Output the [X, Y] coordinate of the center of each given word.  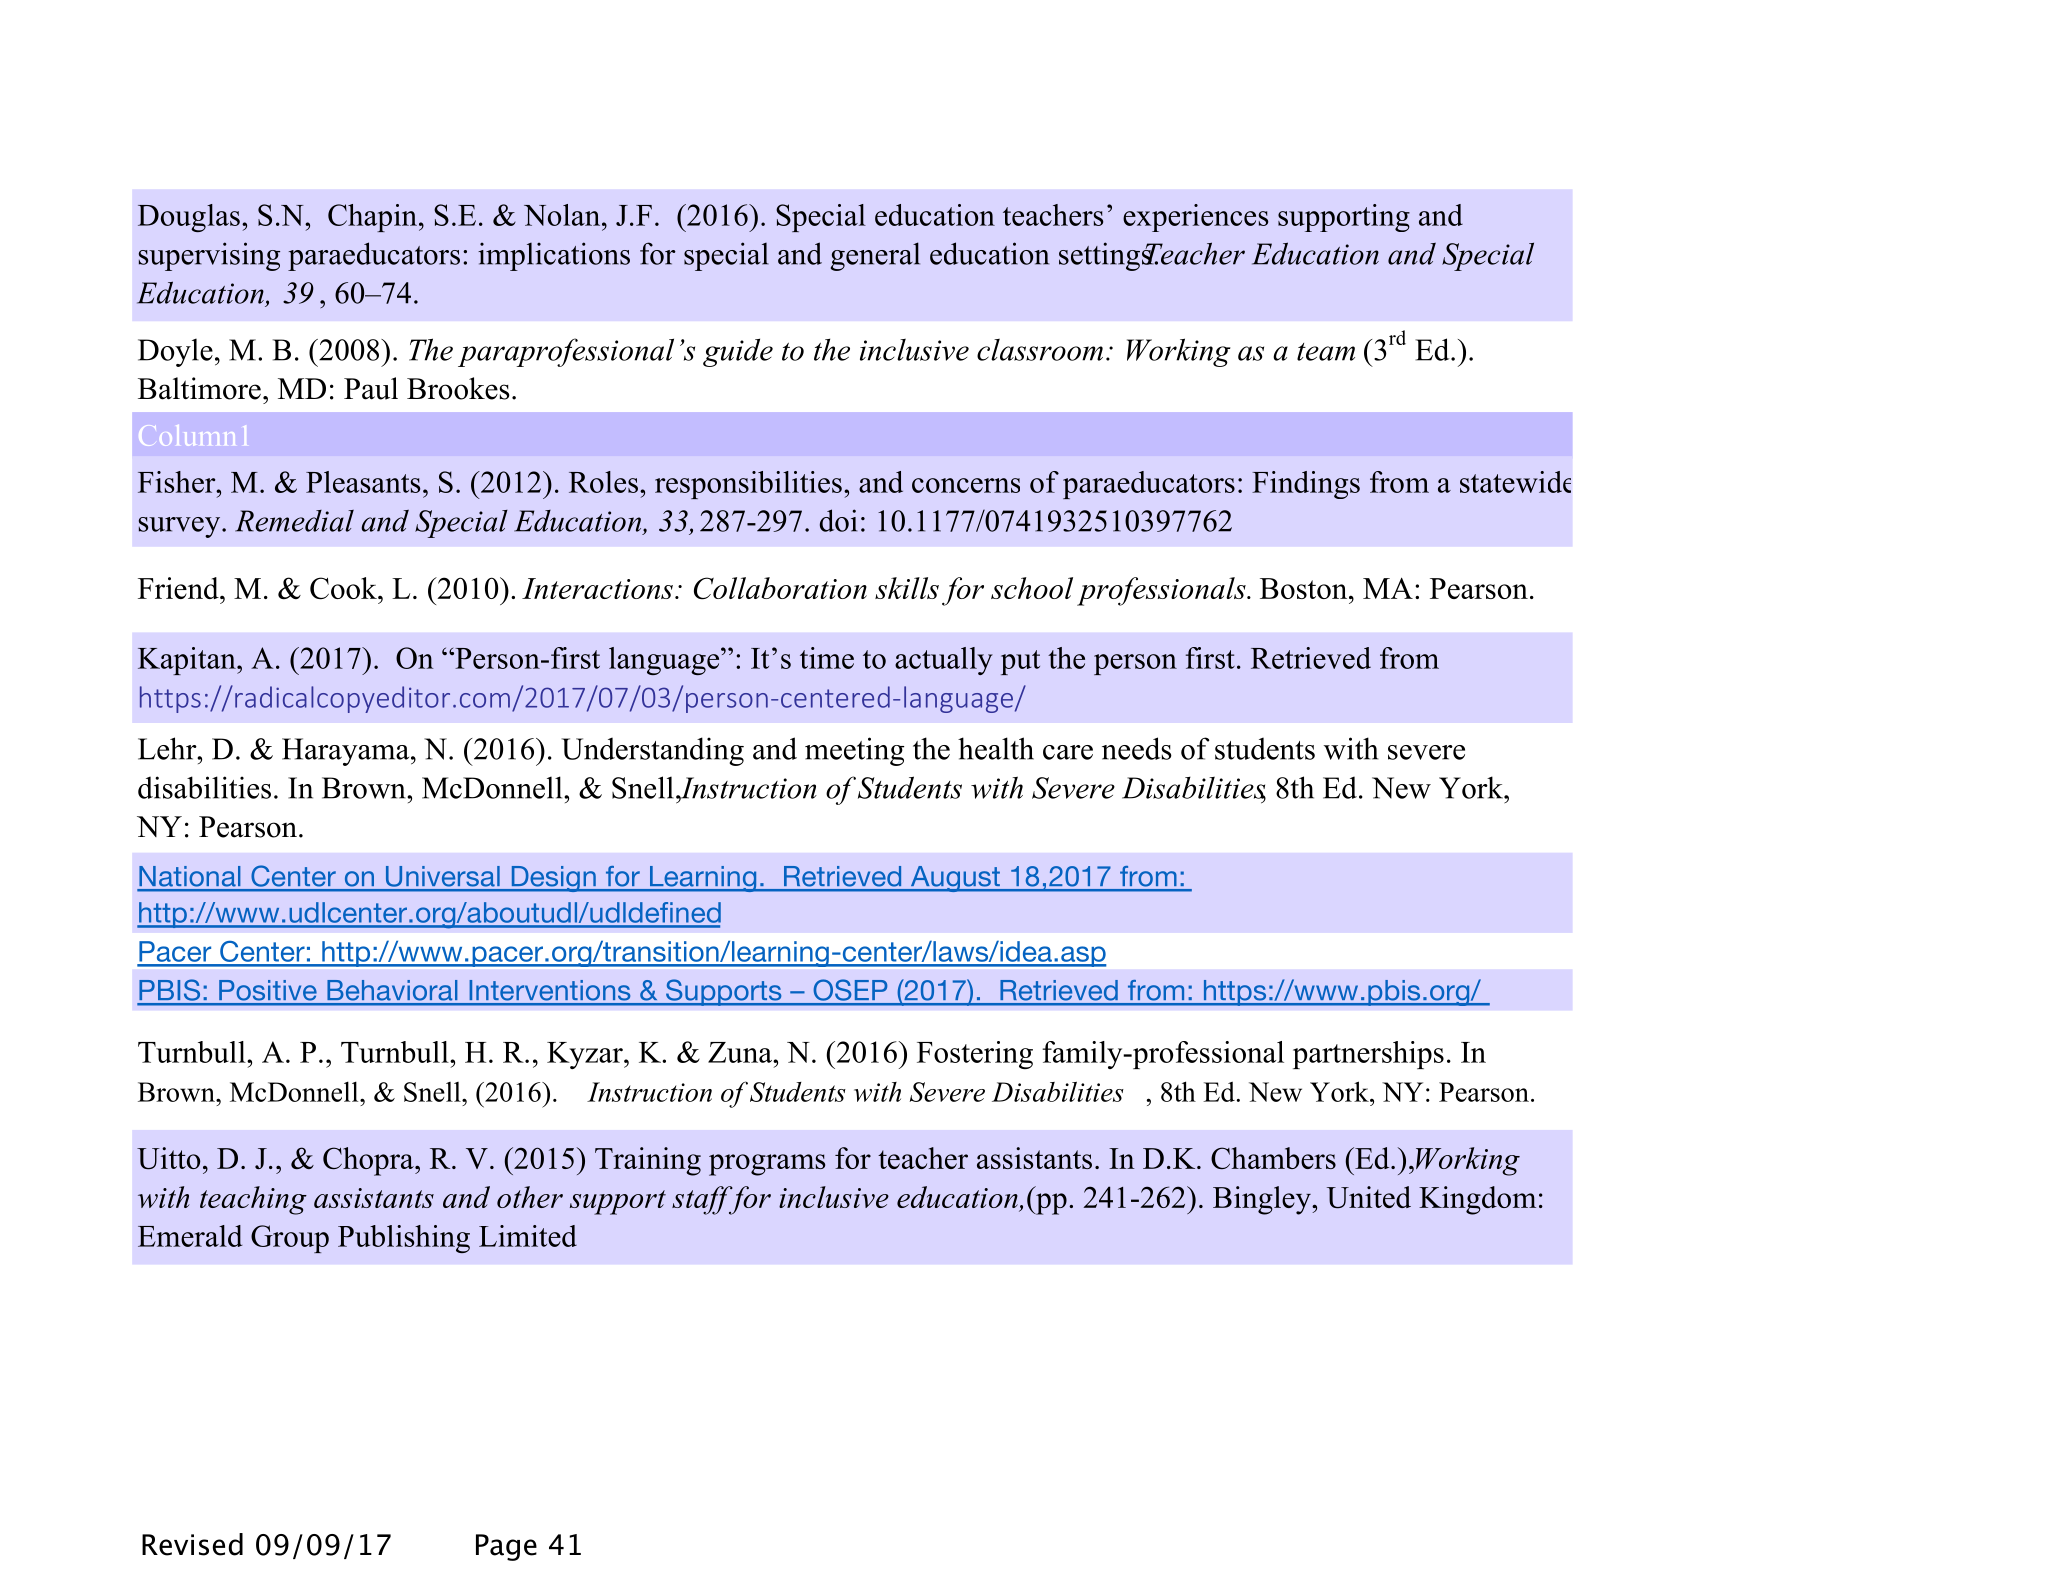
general [875, 256]
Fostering [975, 1055]
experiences [1195, 218]
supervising [209, 256]
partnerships [1368, 1055]
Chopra [369, 1161]
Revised [192, 1544]
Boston [1305, 588]
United [1369, 1197]
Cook [344, 588]
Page [506, 1547]
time [827, 658]
